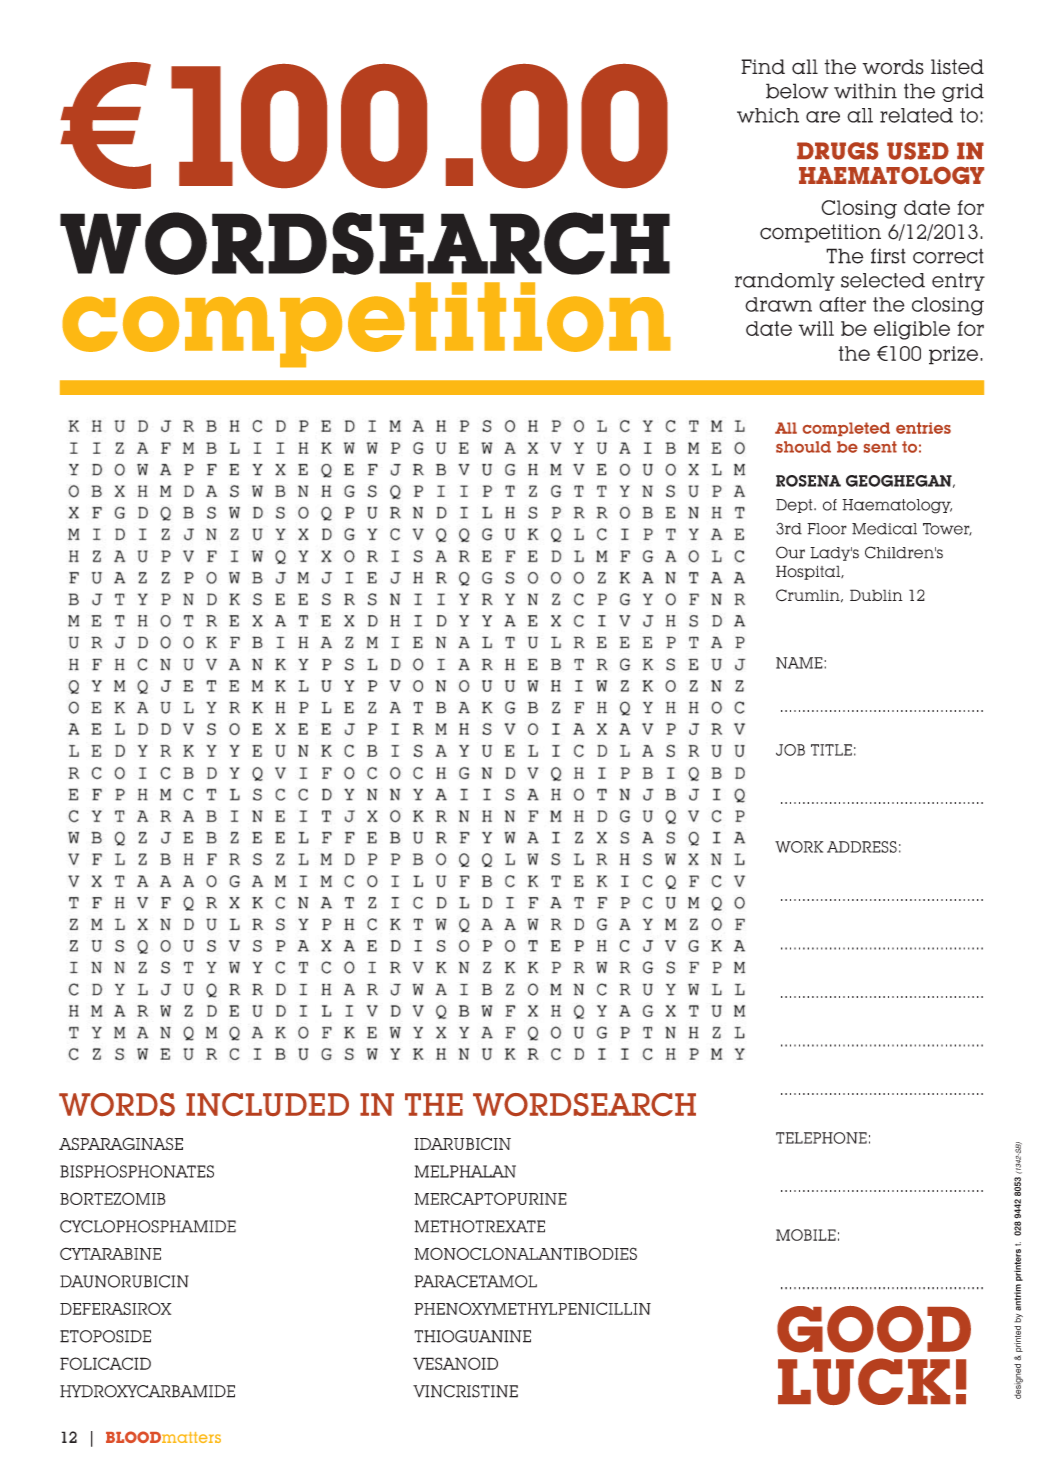  Describe the element at coordinates (148, 1226) in the screenshot. I see `CYCLOPHOSPHAMIDE` at that location.
